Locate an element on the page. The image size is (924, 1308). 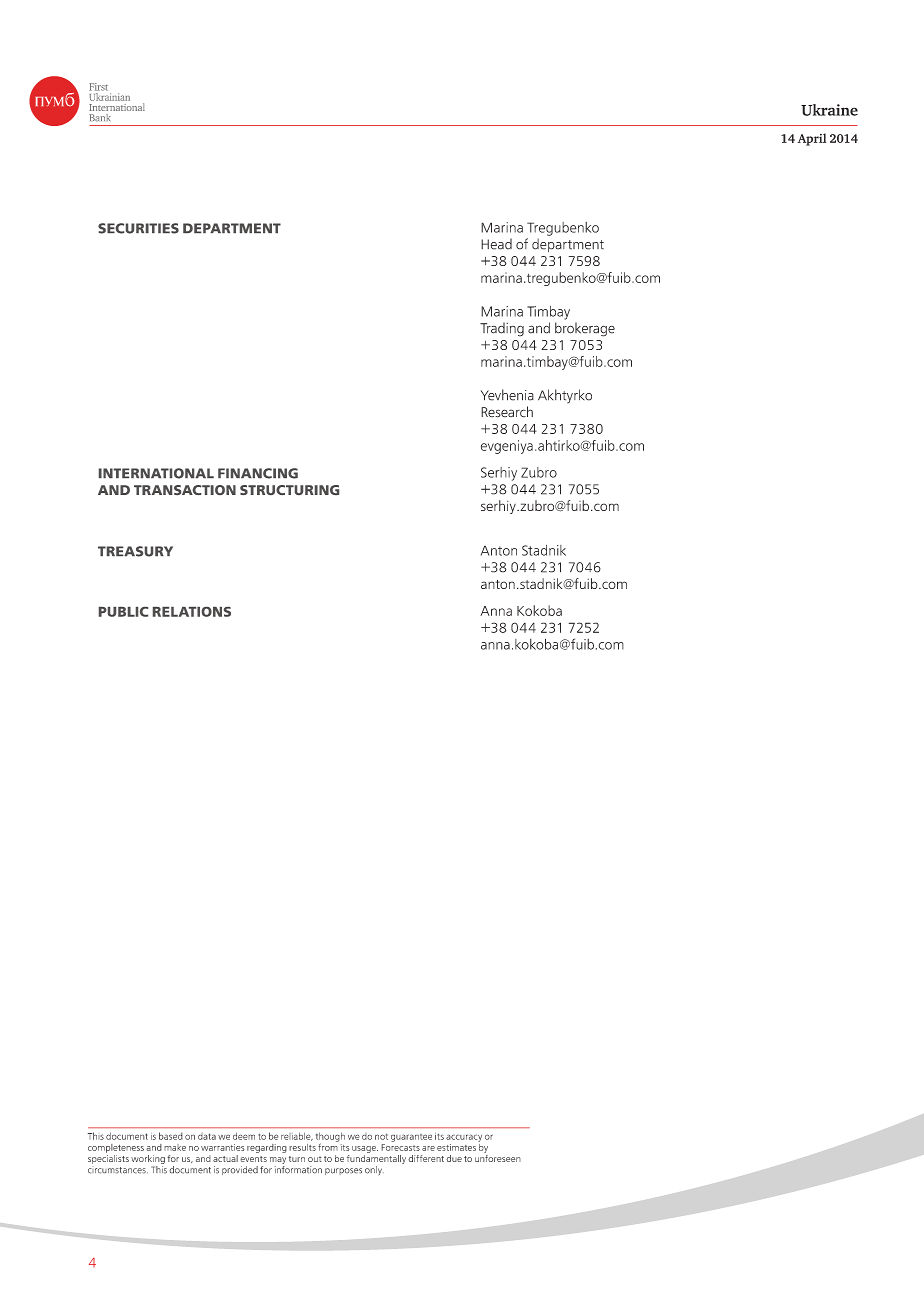
due is located at coordinates (454, 1158).
